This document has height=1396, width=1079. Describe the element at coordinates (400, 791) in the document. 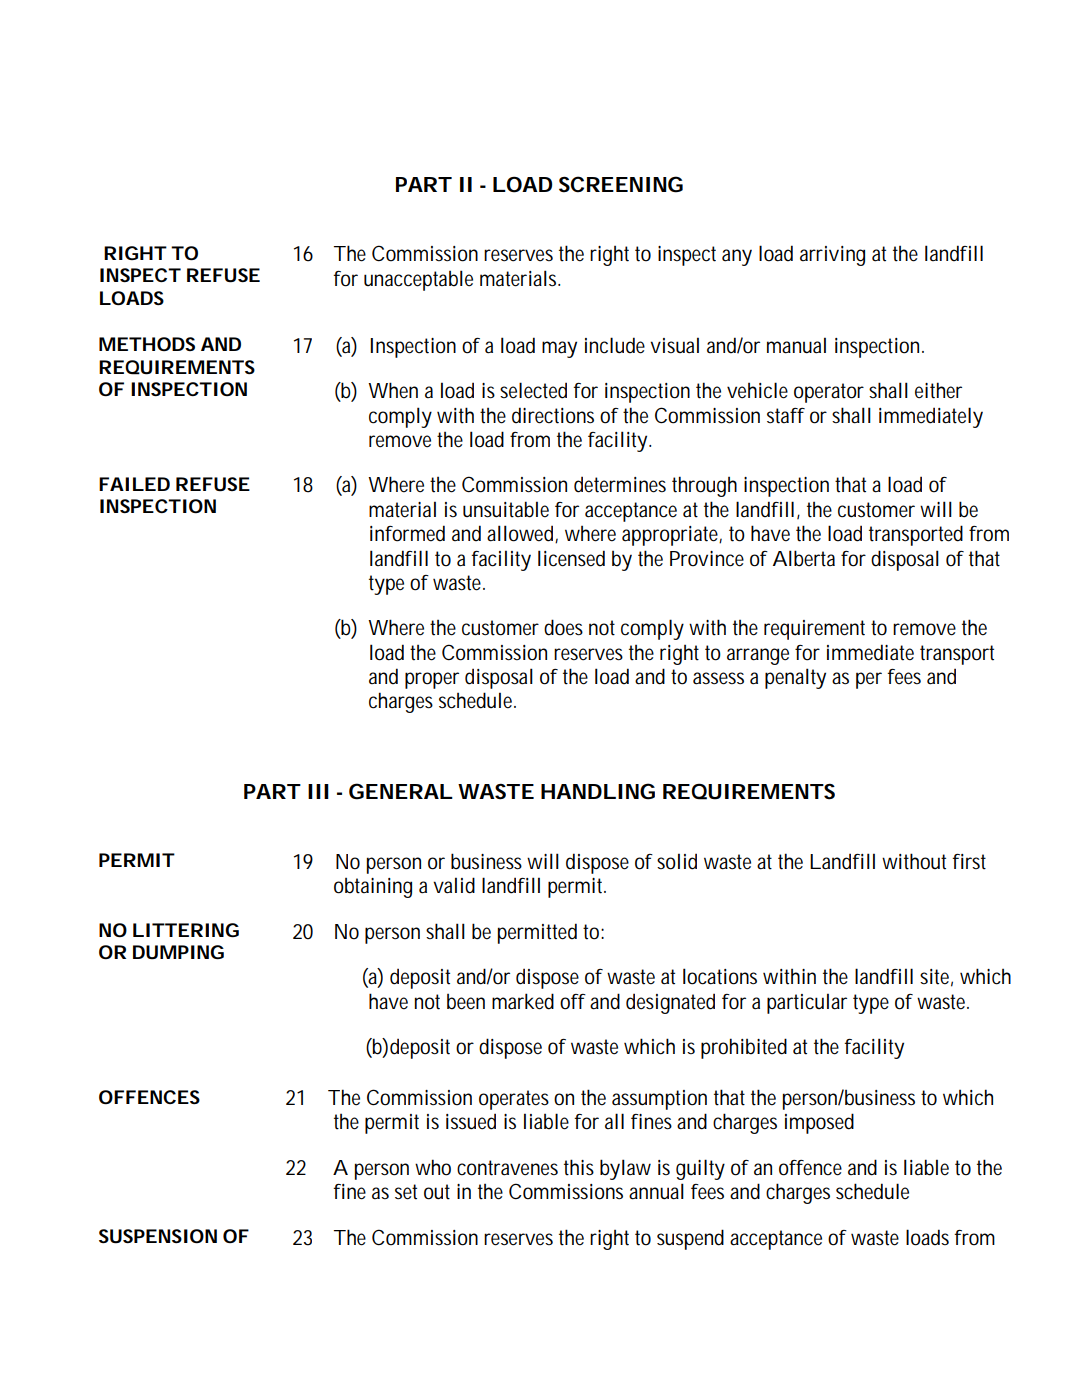

I see `GENERAL` at that location.
